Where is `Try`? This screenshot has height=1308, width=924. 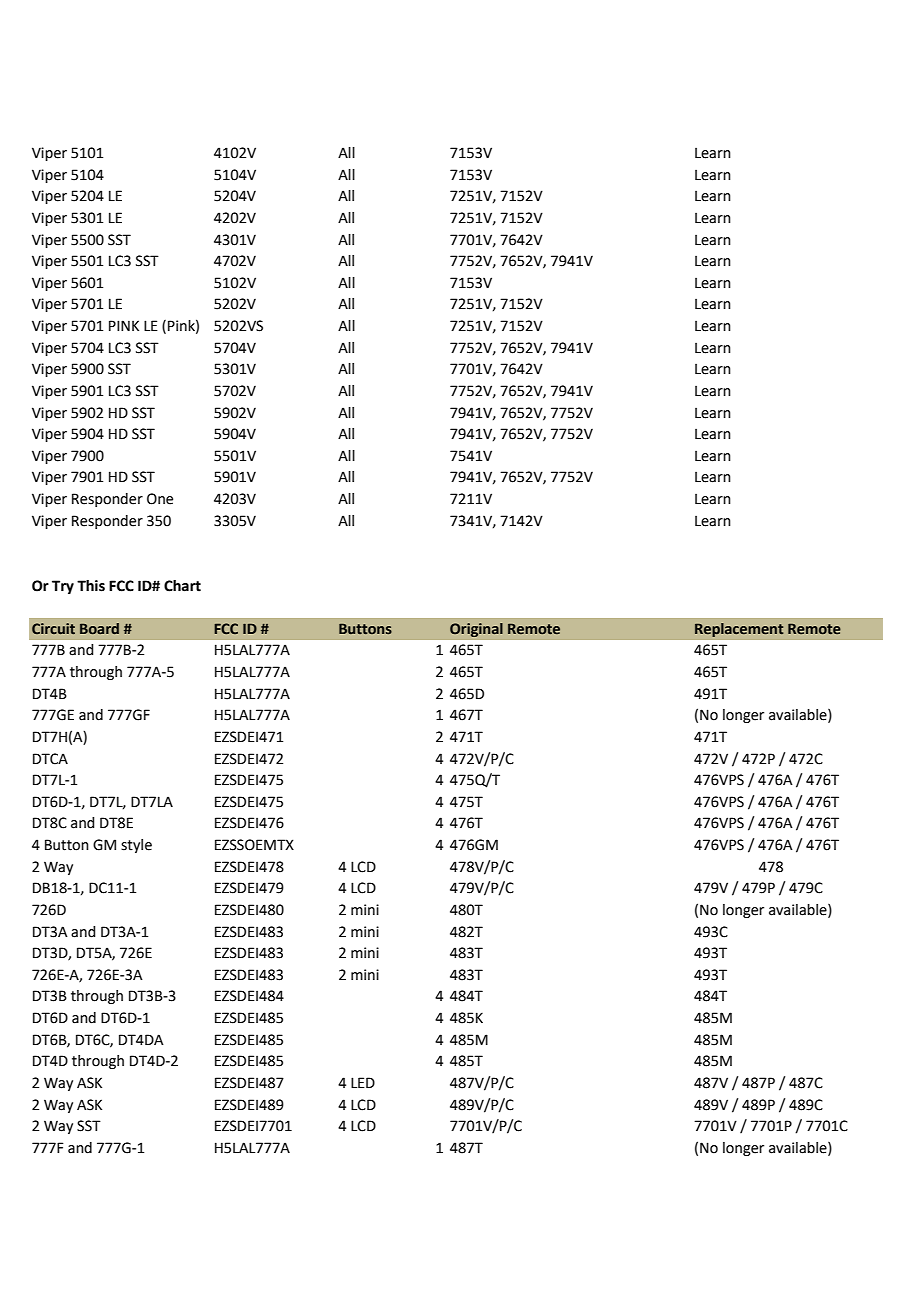 Try is located at coordinates (63, 587).
